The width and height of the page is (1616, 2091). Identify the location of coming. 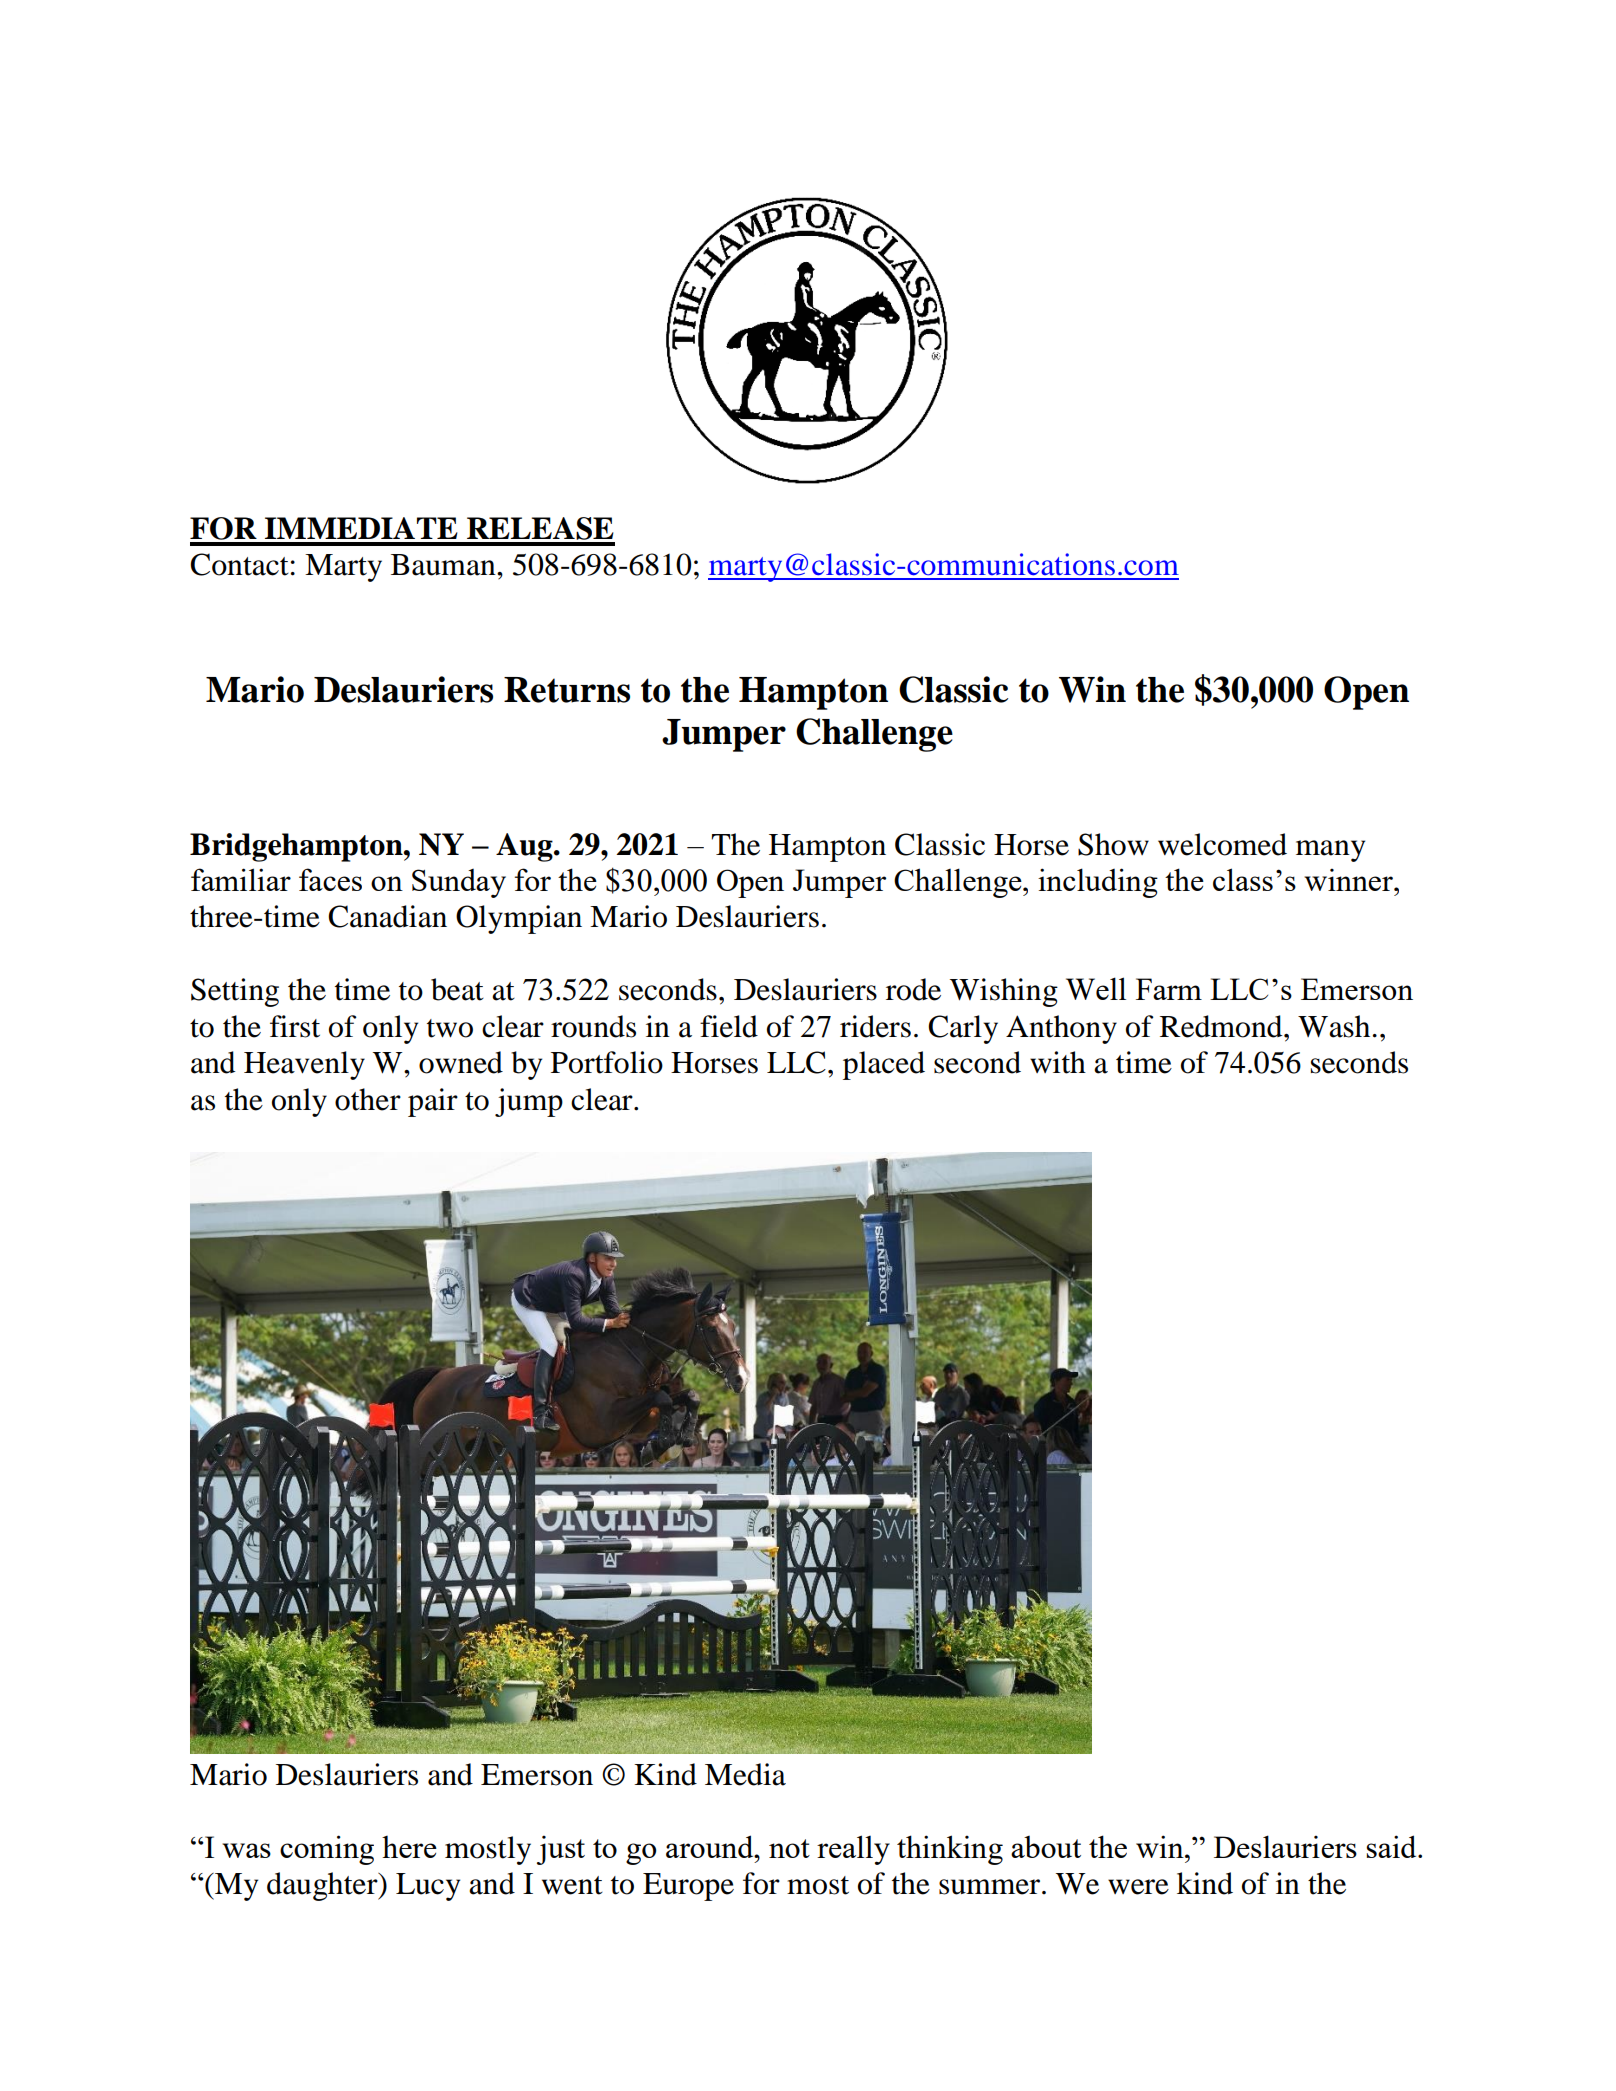
(327, 1850).
